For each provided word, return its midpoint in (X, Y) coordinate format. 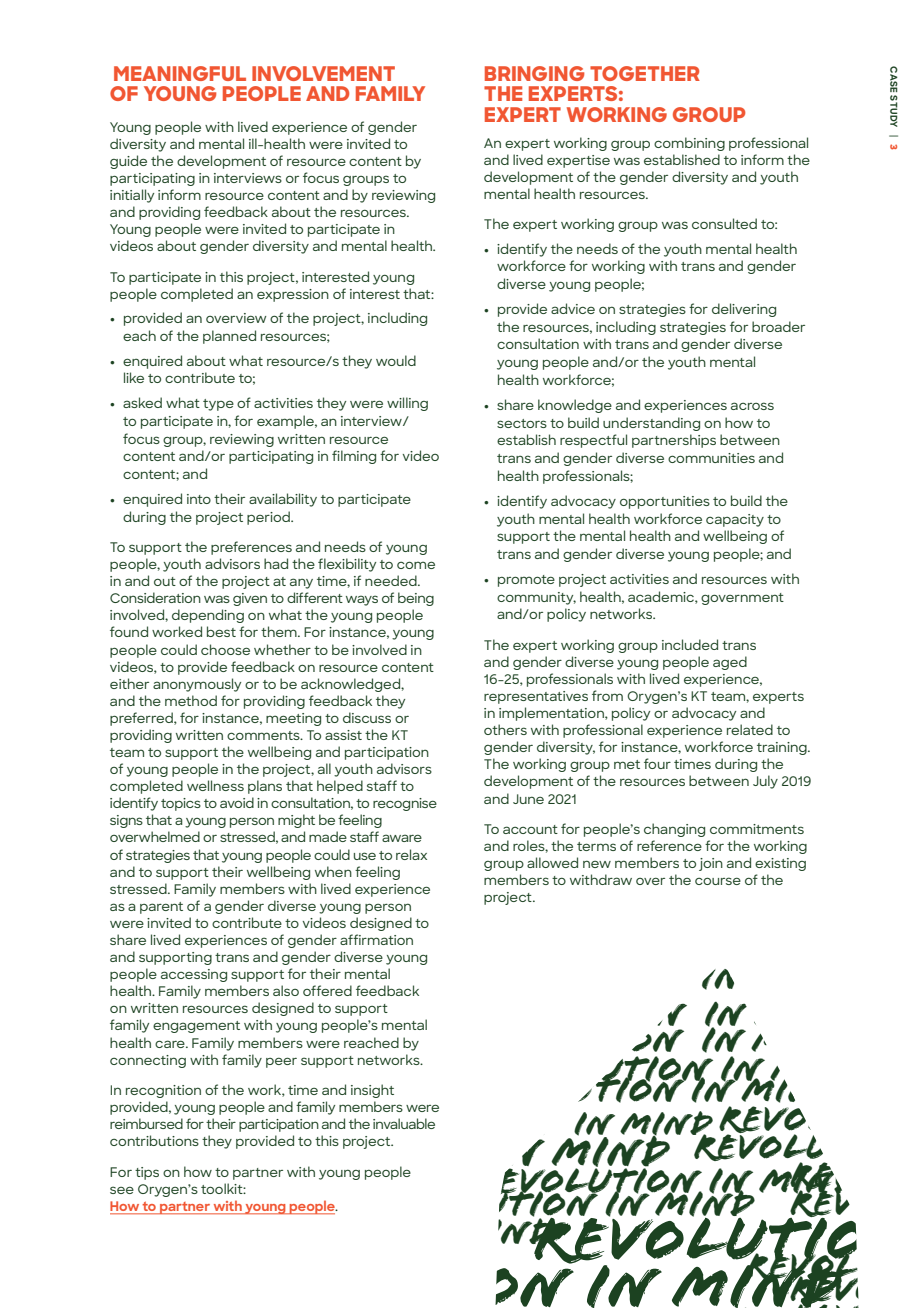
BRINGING (534, 73)
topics (181, 804)
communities (711, 458)
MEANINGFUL (180, 73)
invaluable (404, 1123)
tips (147, 1173)
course (718, 881)
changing (674, 830)
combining (689, 144)
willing (407, 404)
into (199, 499)
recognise (405, 804)
